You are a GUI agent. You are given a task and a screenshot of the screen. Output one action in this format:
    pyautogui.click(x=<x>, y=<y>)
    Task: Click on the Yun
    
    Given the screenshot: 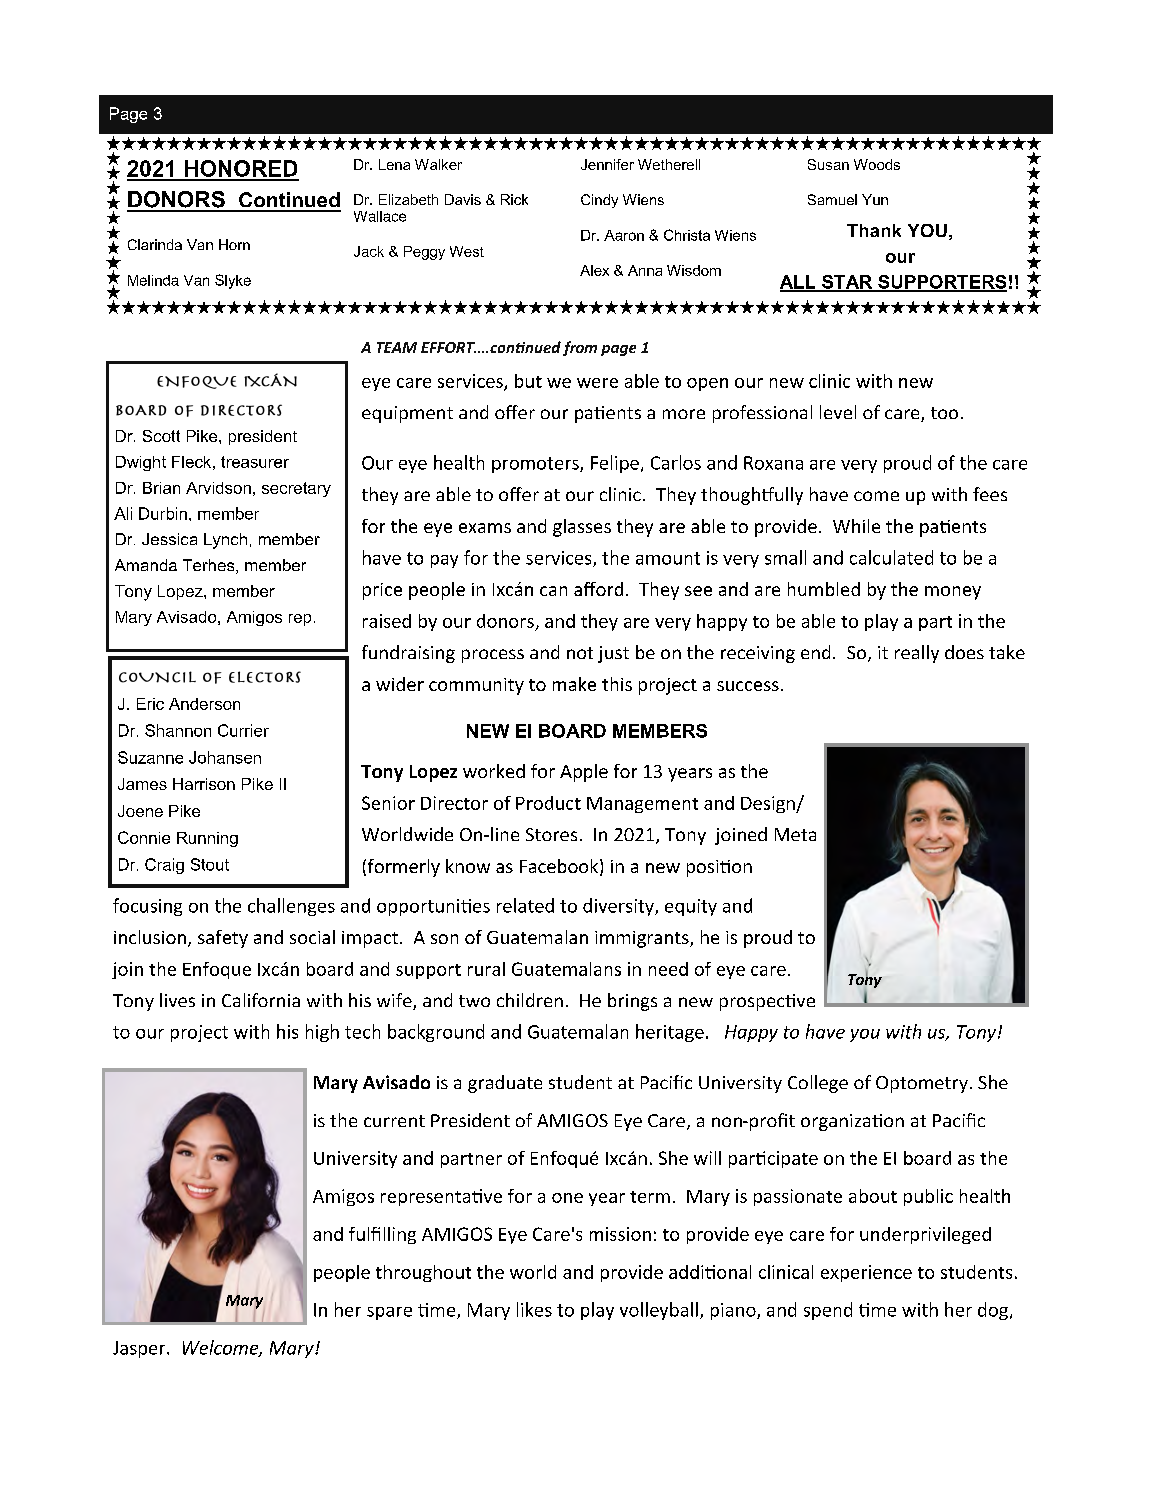 What is the action you would take?
    pyautogui.click(x=875, y=199)
